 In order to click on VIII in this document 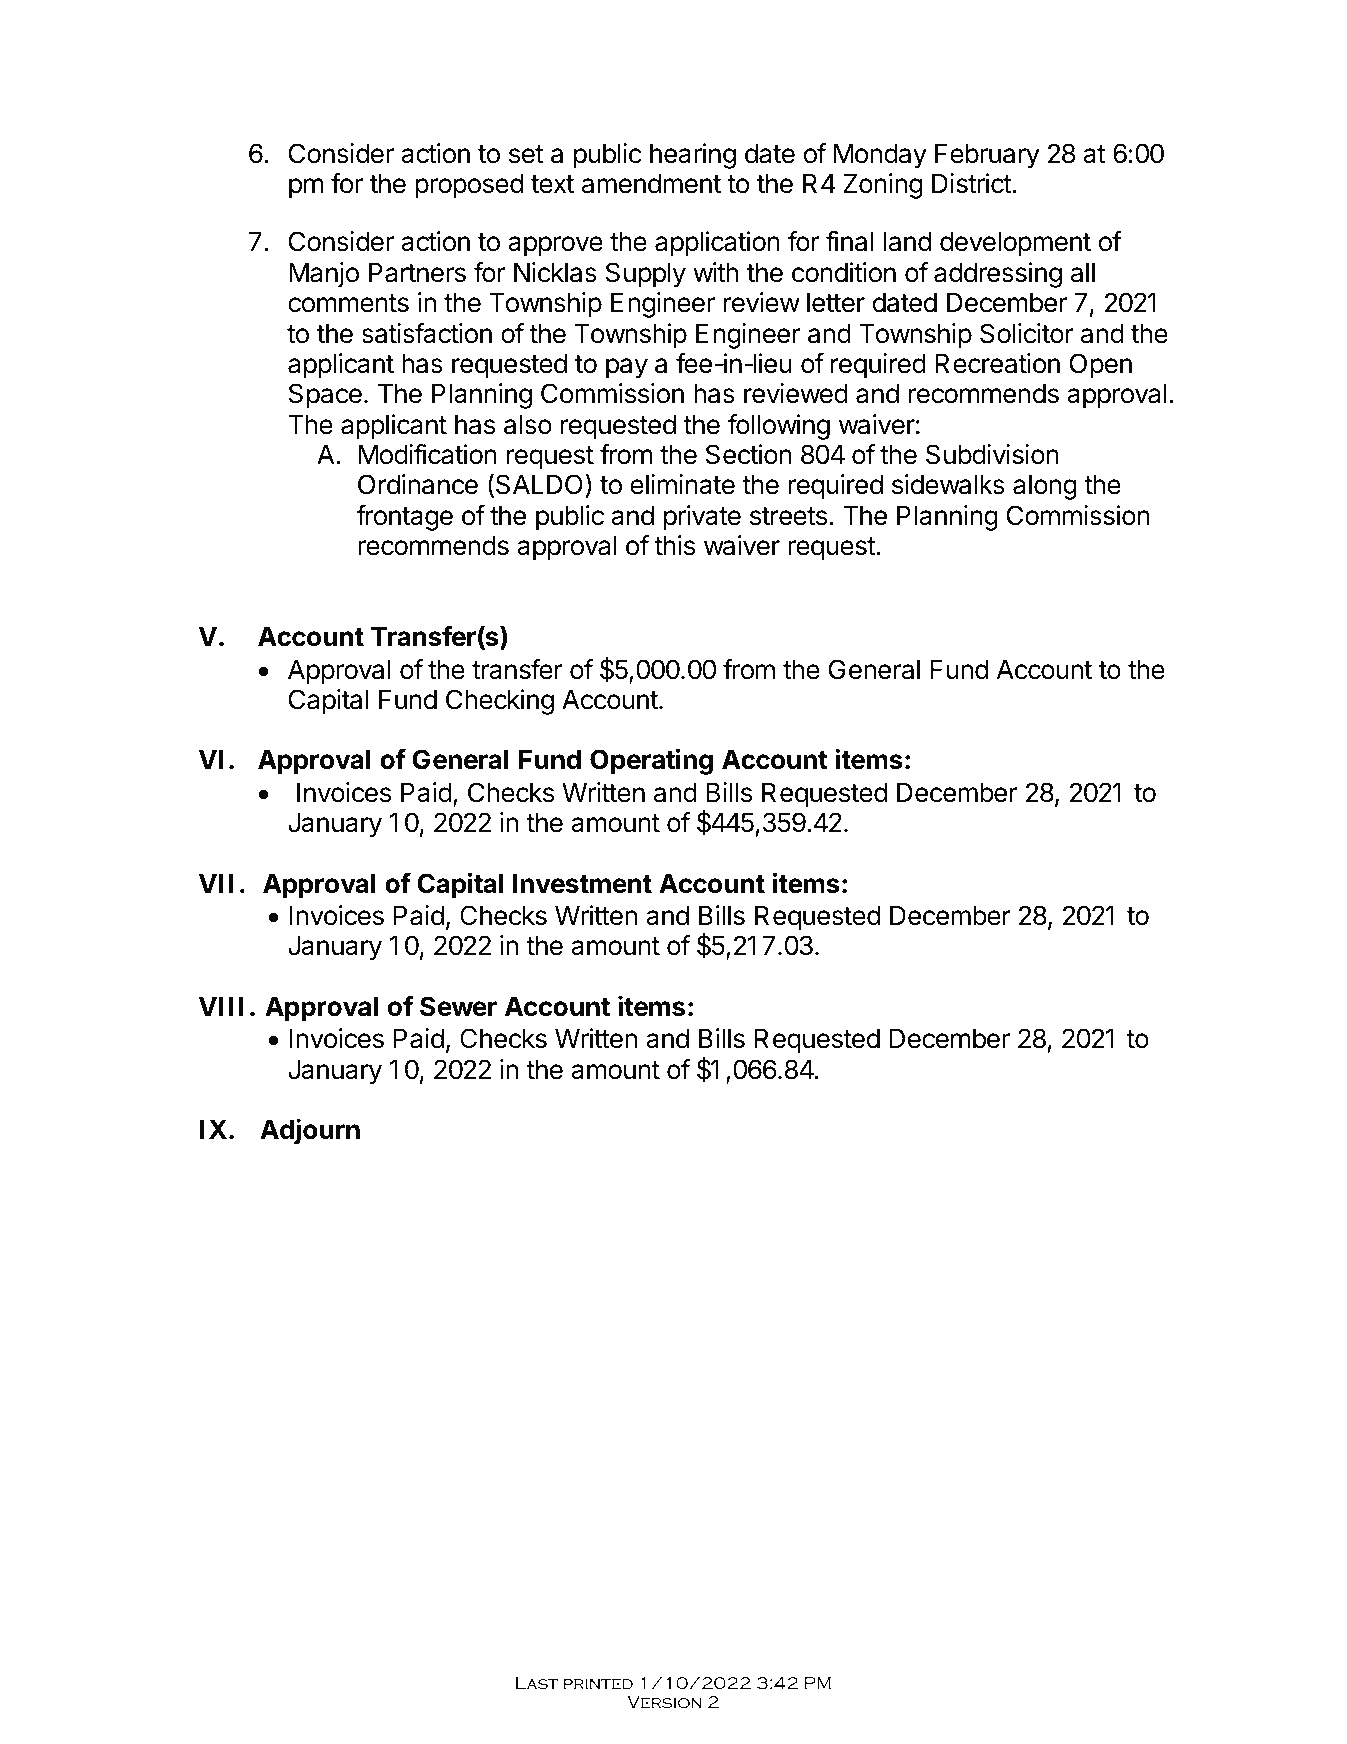, I will do `click(221, 1006)`.
